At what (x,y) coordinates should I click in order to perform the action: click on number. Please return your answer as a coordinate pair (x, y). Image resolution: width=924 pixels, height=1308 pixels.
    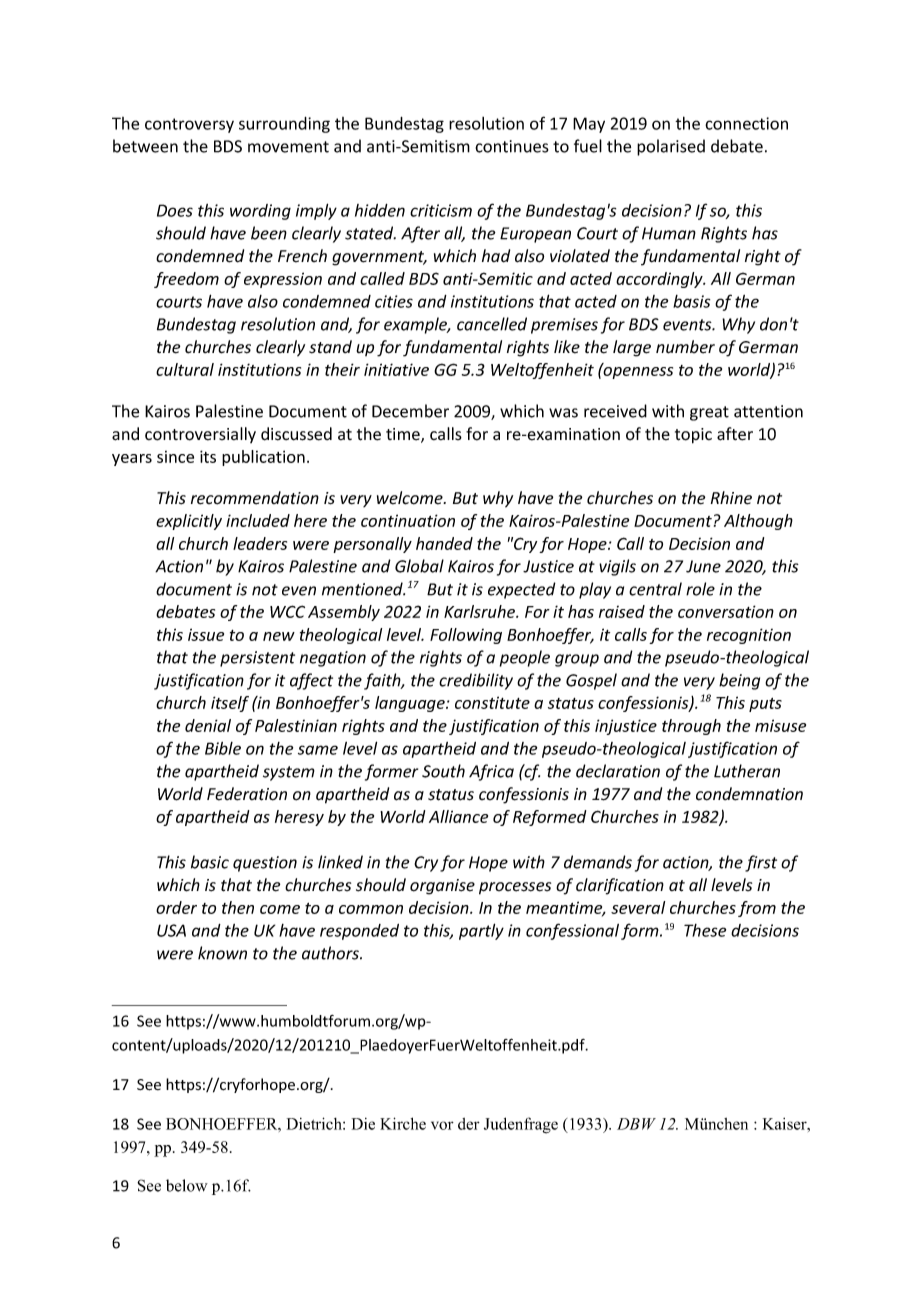
    Looking at the image, I should click on (685, 347).
